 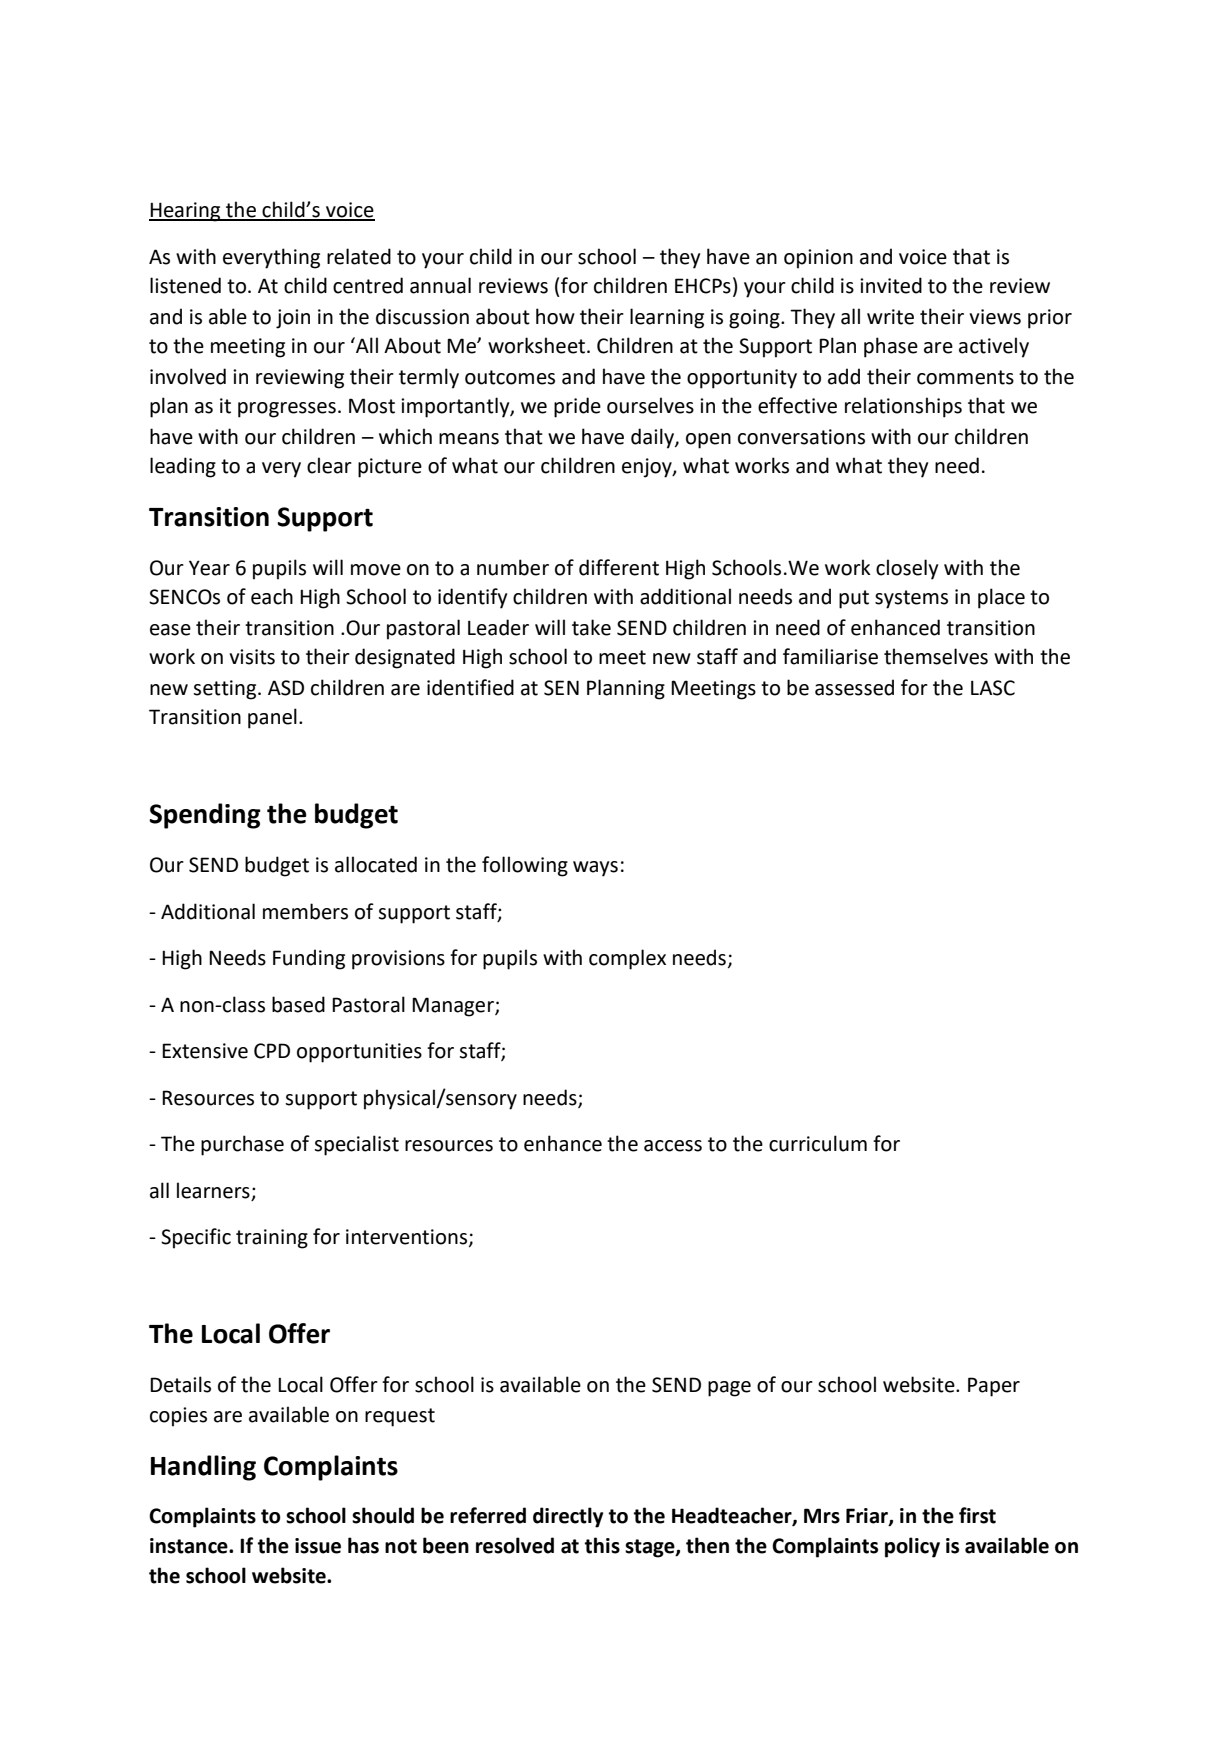 I want to click on assessed, so click(x=854, y=687).
